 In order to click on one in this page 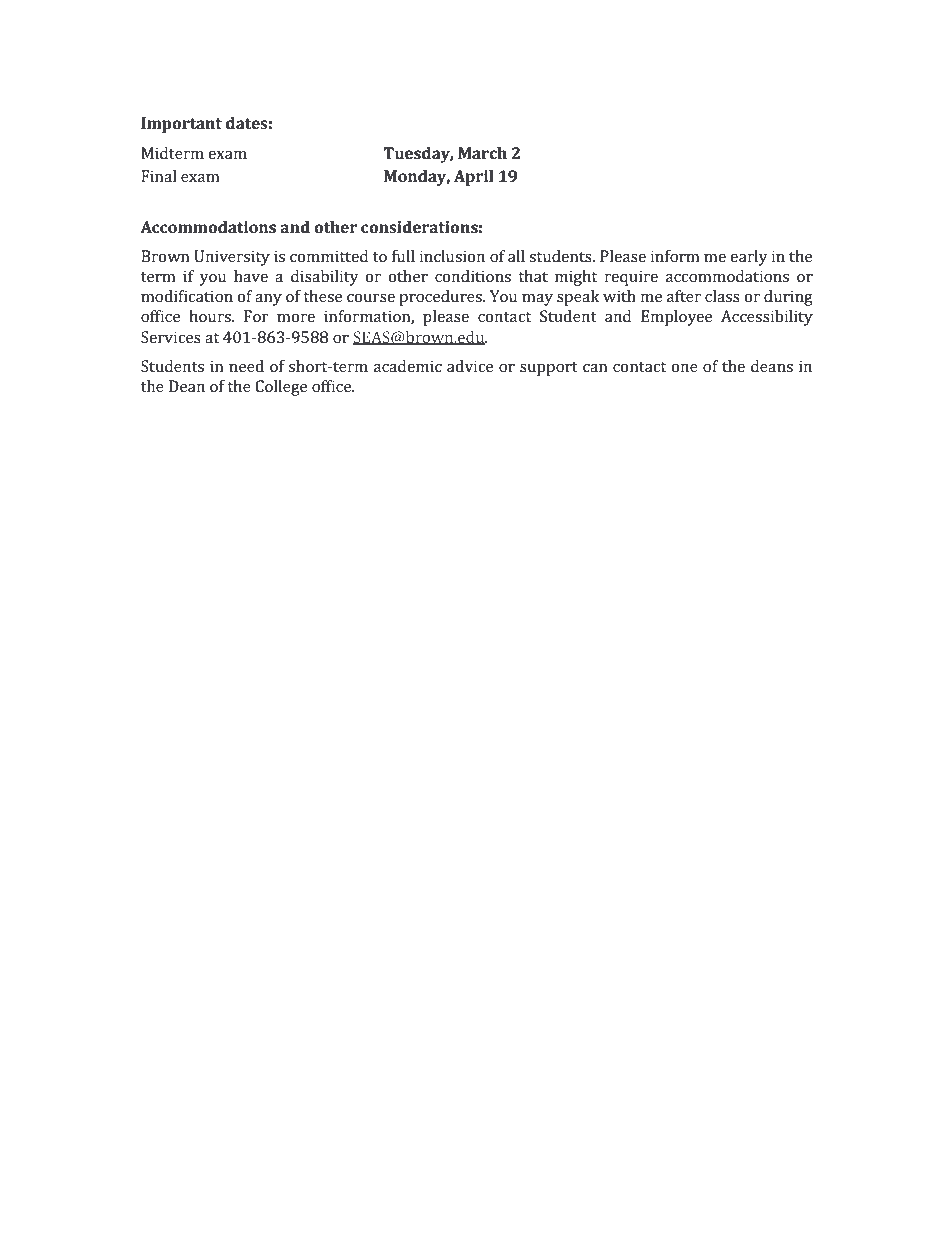, I will do `click(684, 368)`.
